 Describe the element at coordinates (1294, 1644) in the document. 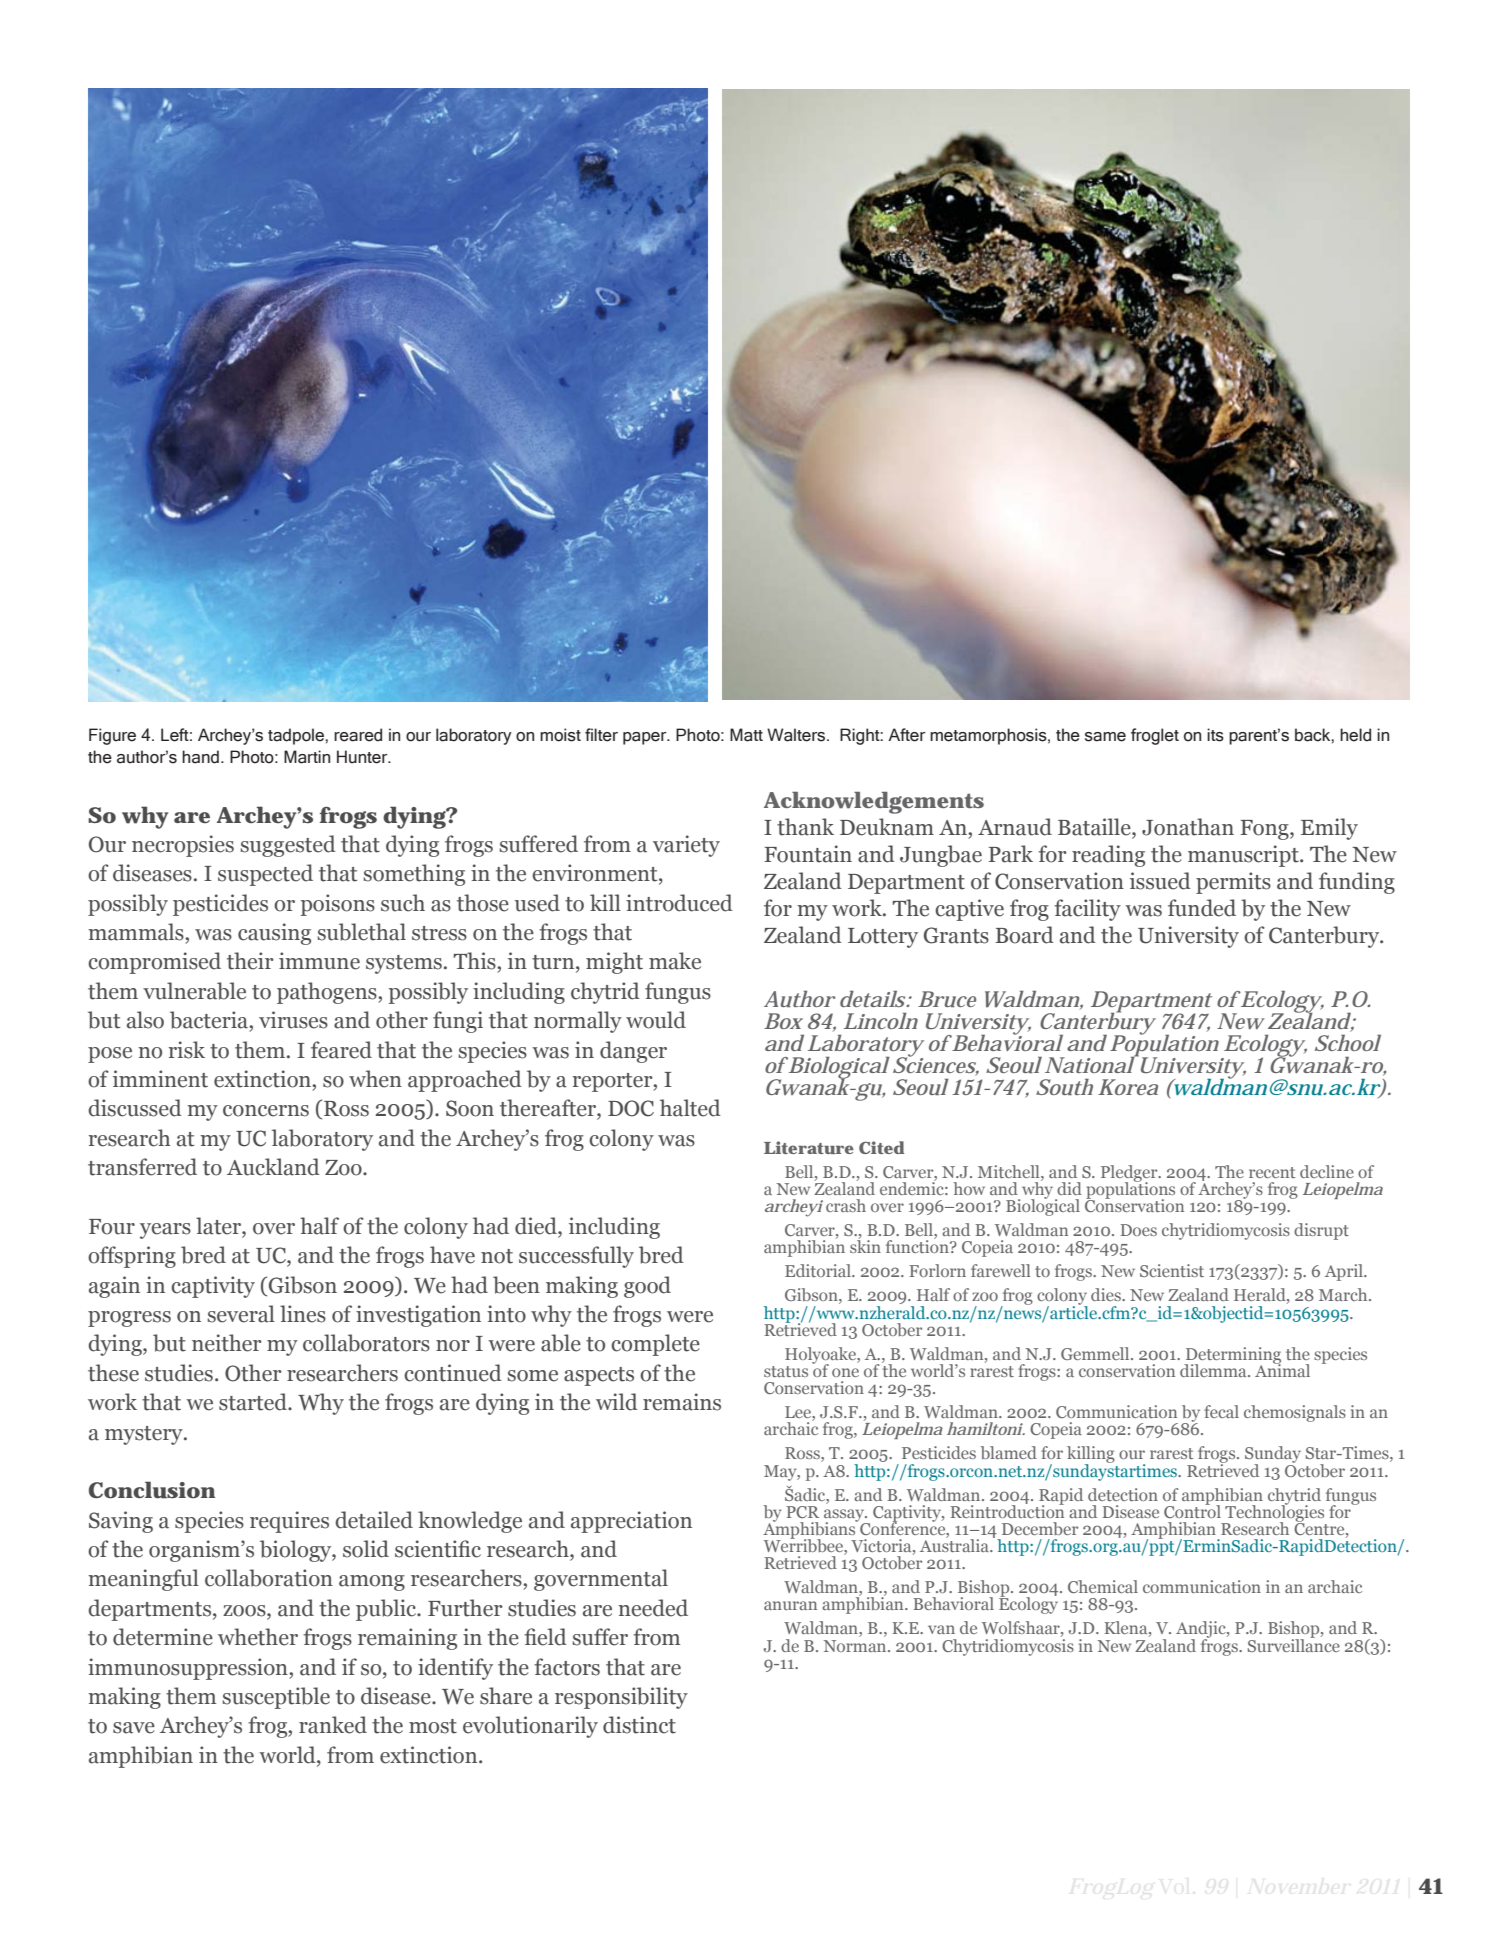

I see `Surveillance` at that location.
